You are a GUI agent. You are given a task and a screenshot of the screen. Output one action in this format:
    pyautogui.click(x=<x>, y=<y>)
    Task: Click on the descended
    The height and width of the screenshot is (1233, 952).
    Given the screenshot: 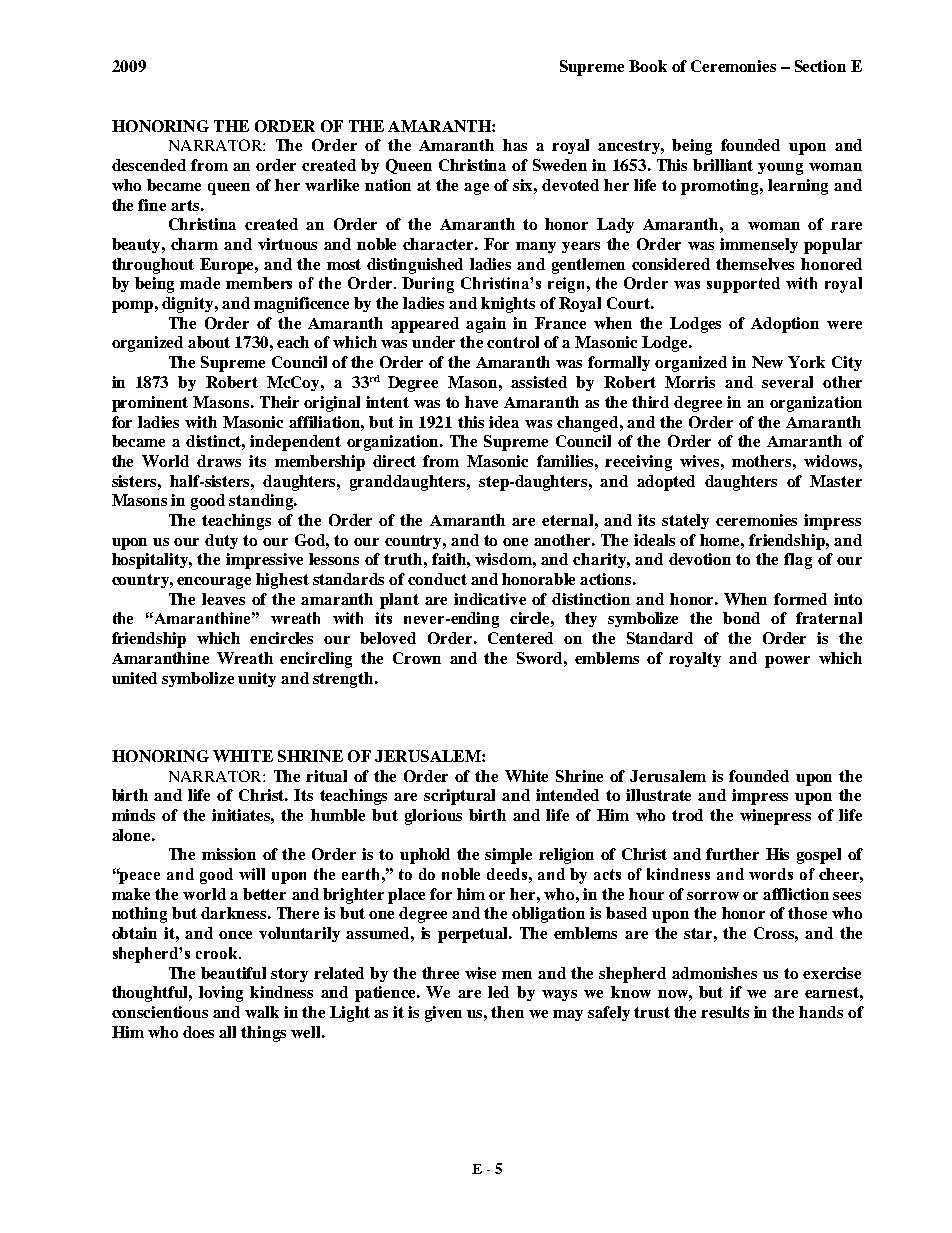 What is the action you would take?
    pyautogui.click(x=149, y=165)
